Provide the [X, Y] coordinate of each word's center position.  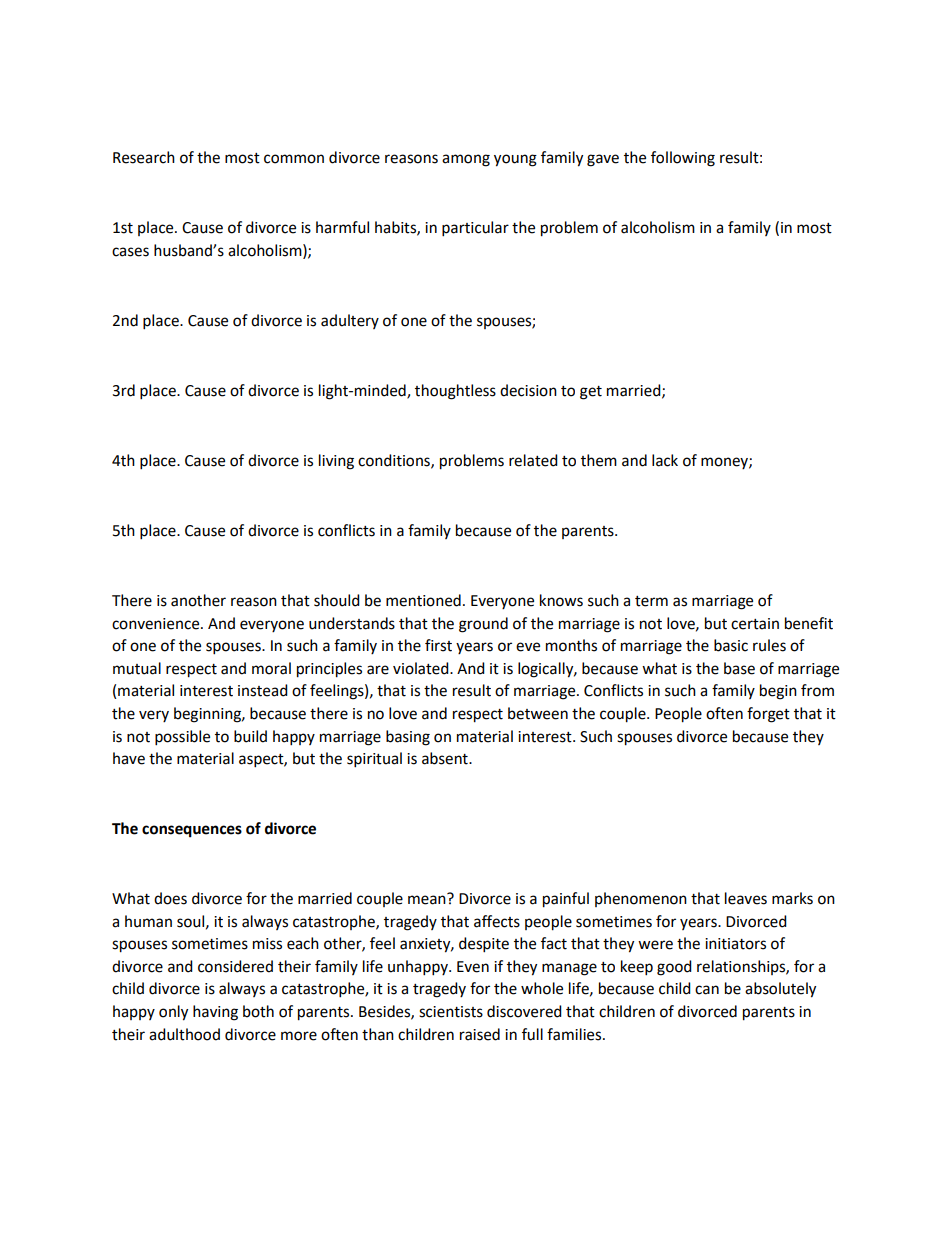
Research [144, 157]
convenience [157, 624]
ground [483, 625]
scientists [451, 1012]
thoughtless [455, 392]
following [683, 159]
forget [768, 715]
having [215, 1013]
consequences [192, 831]
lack [665, 460]
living [336, 462]
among [466, 160]
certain [755, 624]
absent [446, 758]
